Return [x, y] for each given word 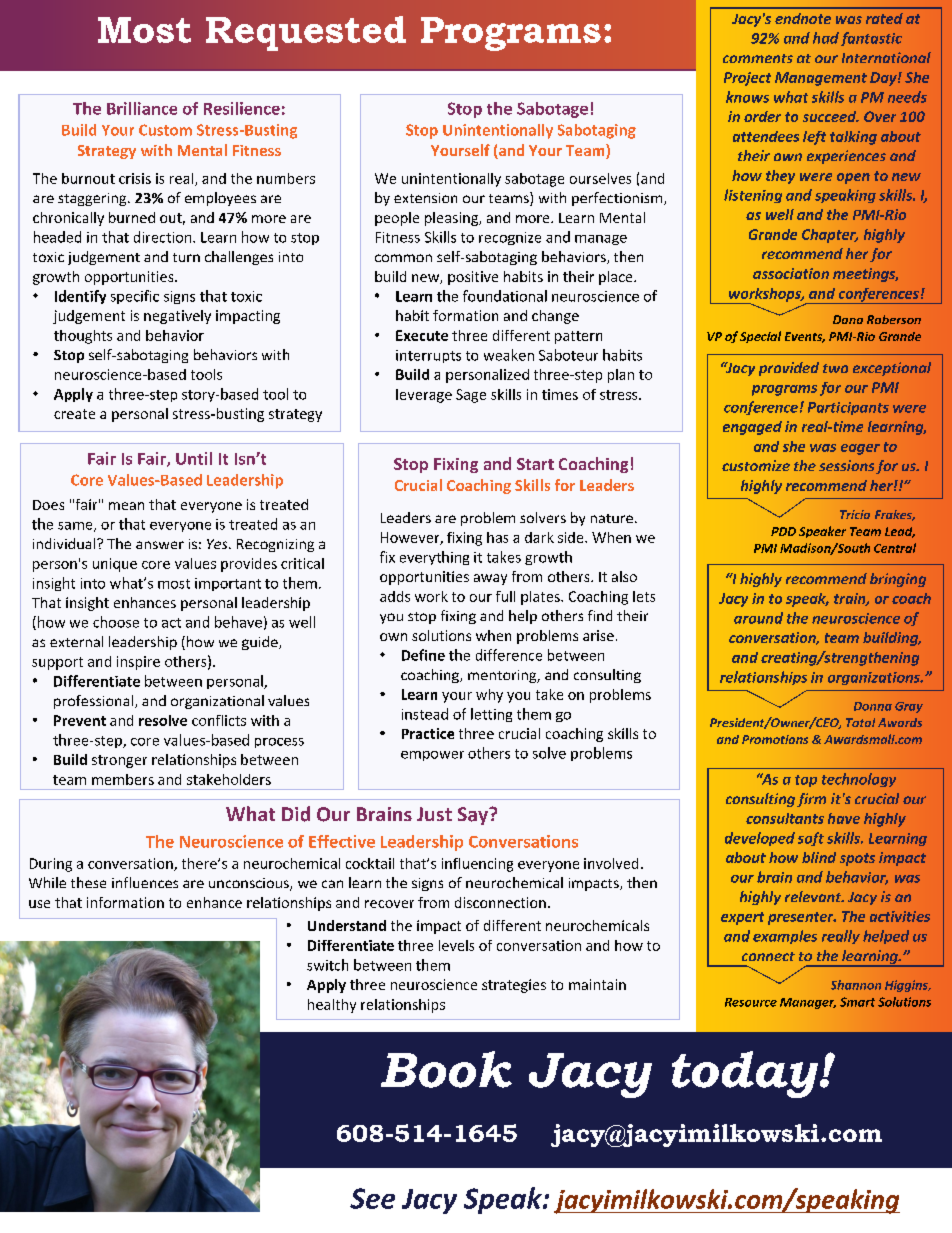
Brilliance [142, 108]
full [505, 596]
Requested [306, 33]
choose [116, 622]
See [372, 1198]
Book [446, 1069]
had [826, 38]
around [758, 618]
